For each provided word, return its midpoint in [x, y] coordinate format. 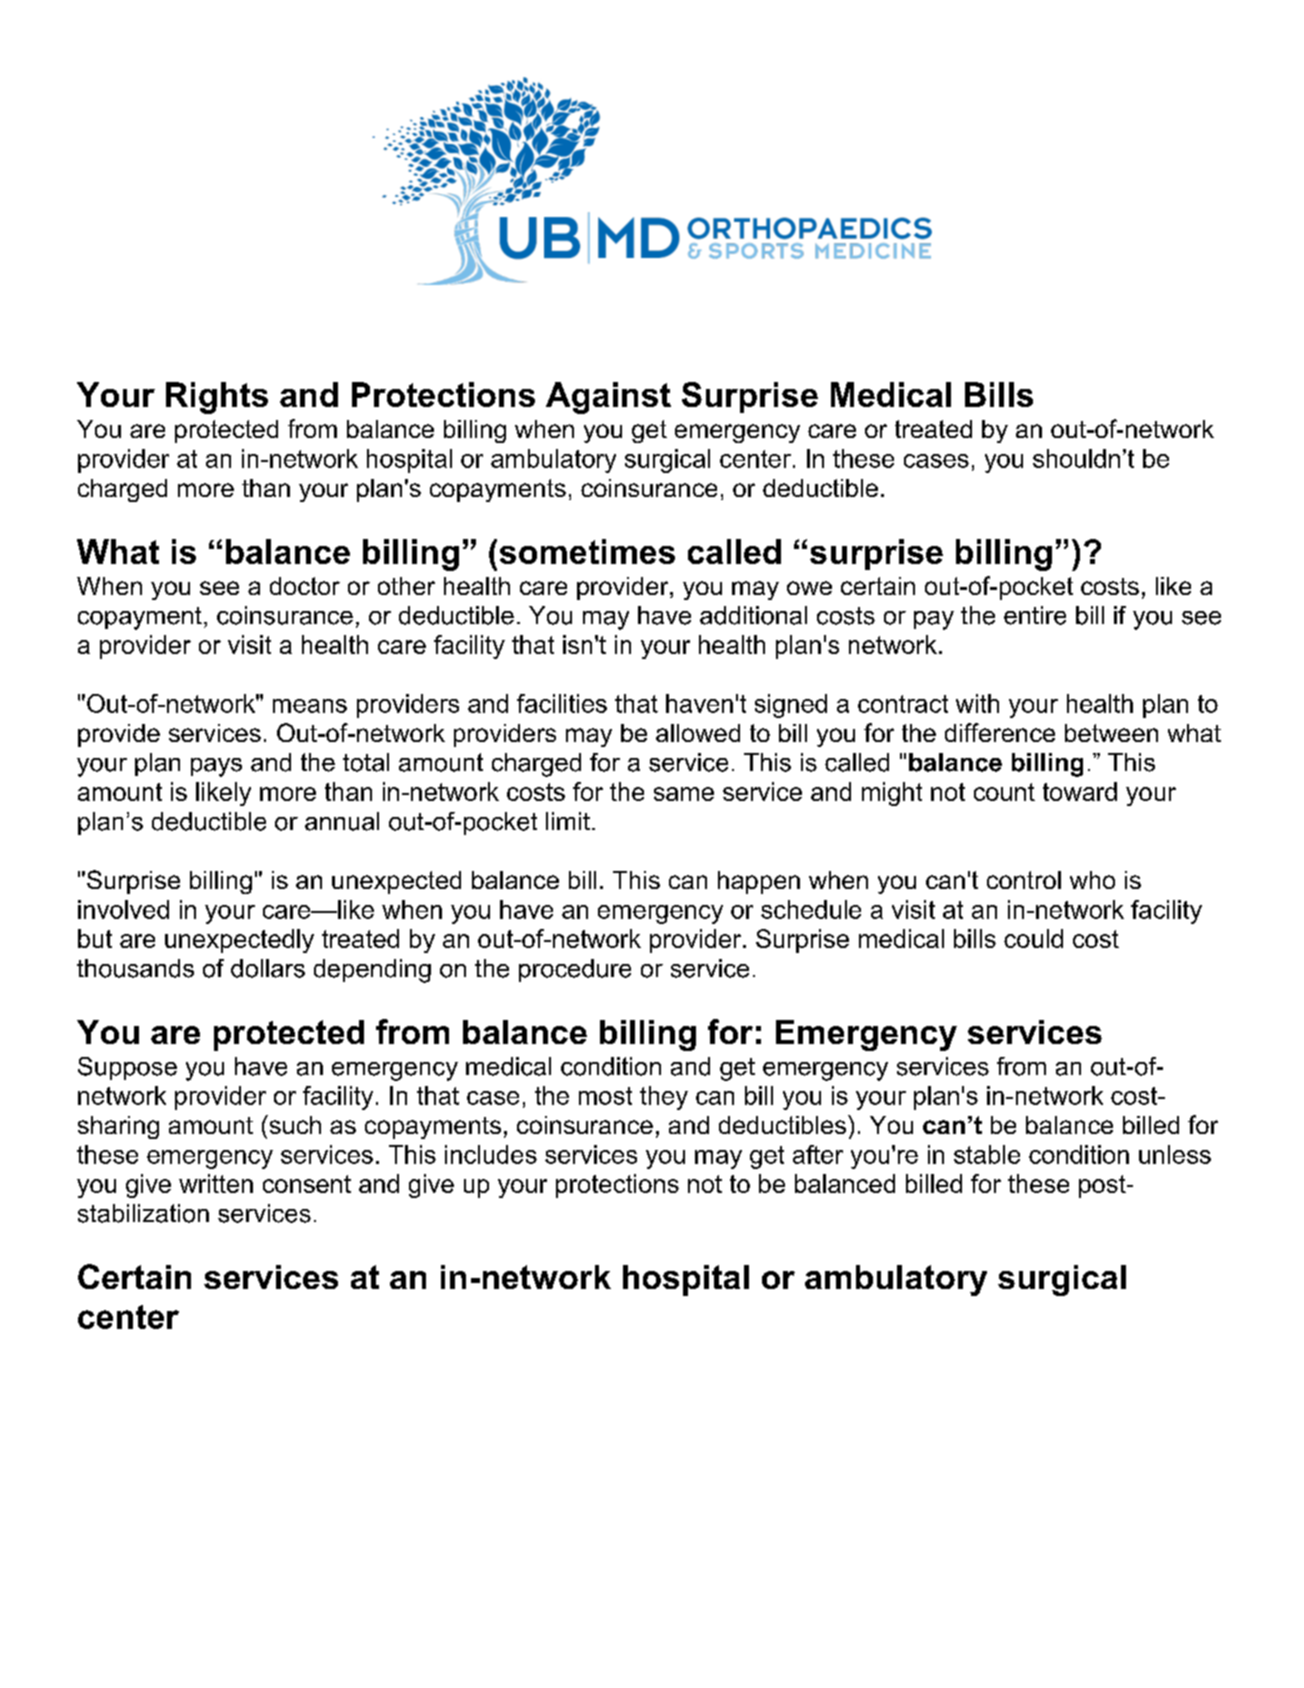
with [977, 703]
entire [1035, 615]
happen [759, 882]
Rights [217, 398]
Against [608, 398]
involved [123, 909]
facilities [562, 703]
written [216, 1183]
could [1033, 938]
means [310, 706]
